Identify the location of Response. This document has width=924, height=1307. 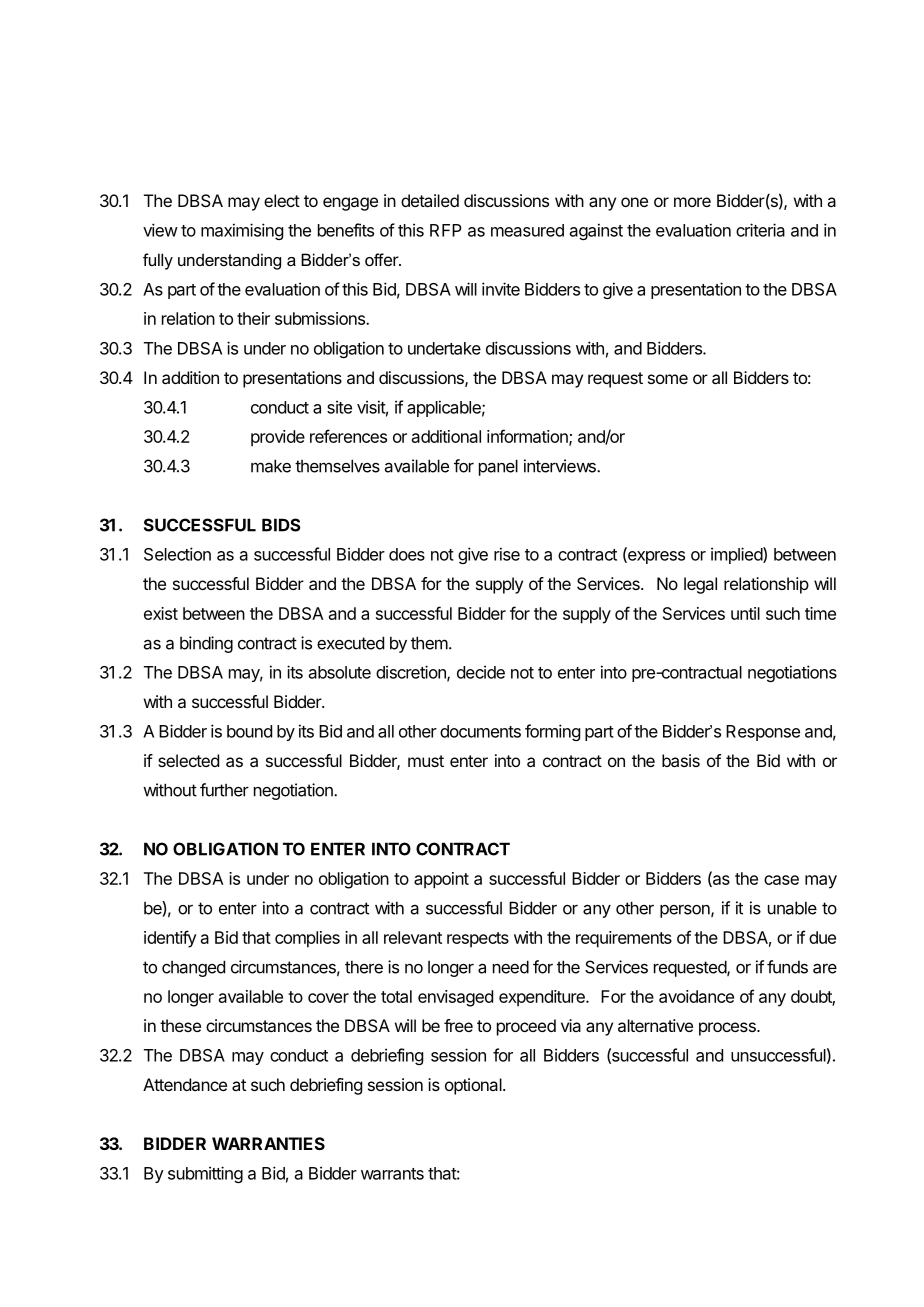
(763, 733).
